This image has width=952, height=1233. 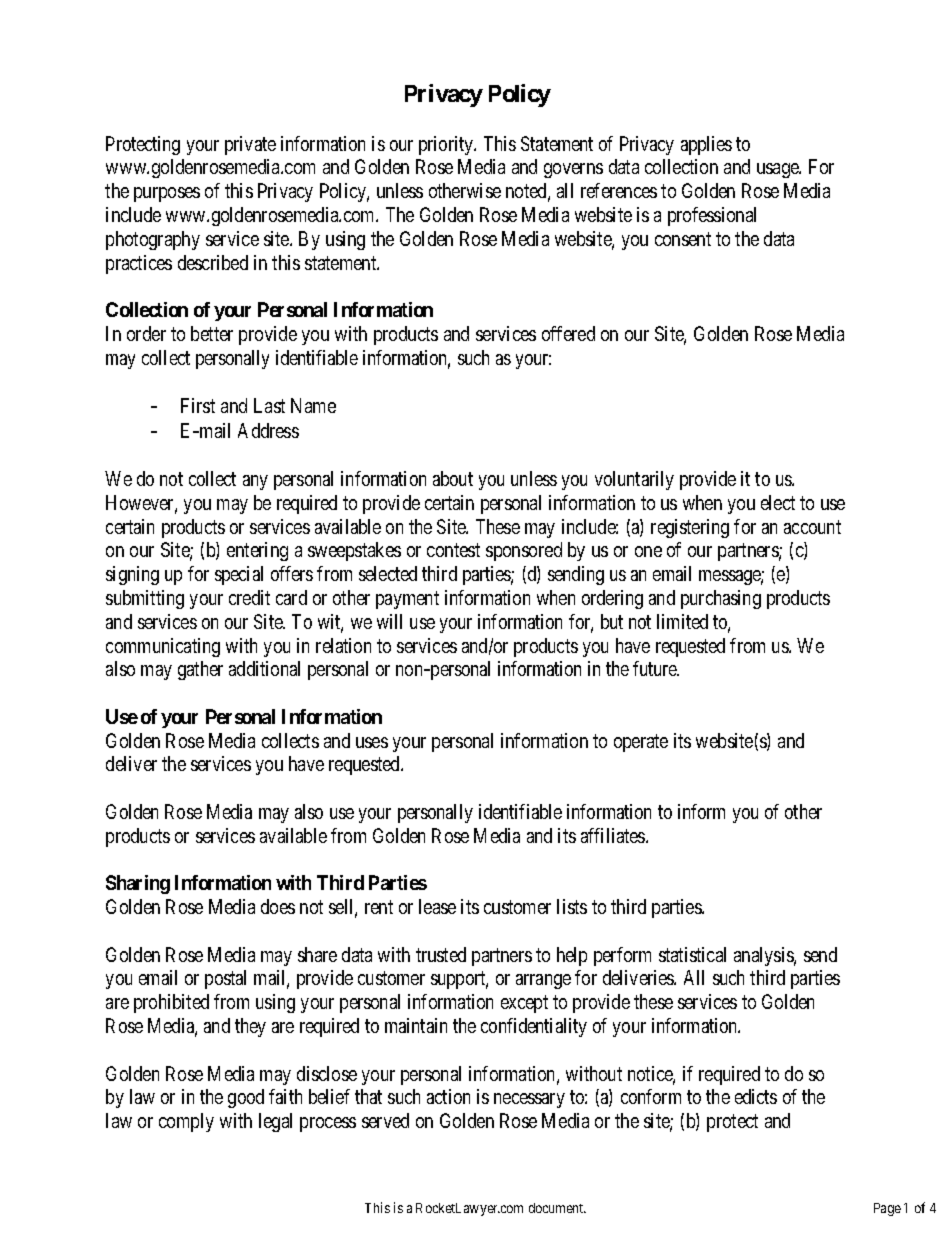 What do you see at coordinates (138, 884) in the image?
I see `Sharing` at bounding box center [138, 884].
